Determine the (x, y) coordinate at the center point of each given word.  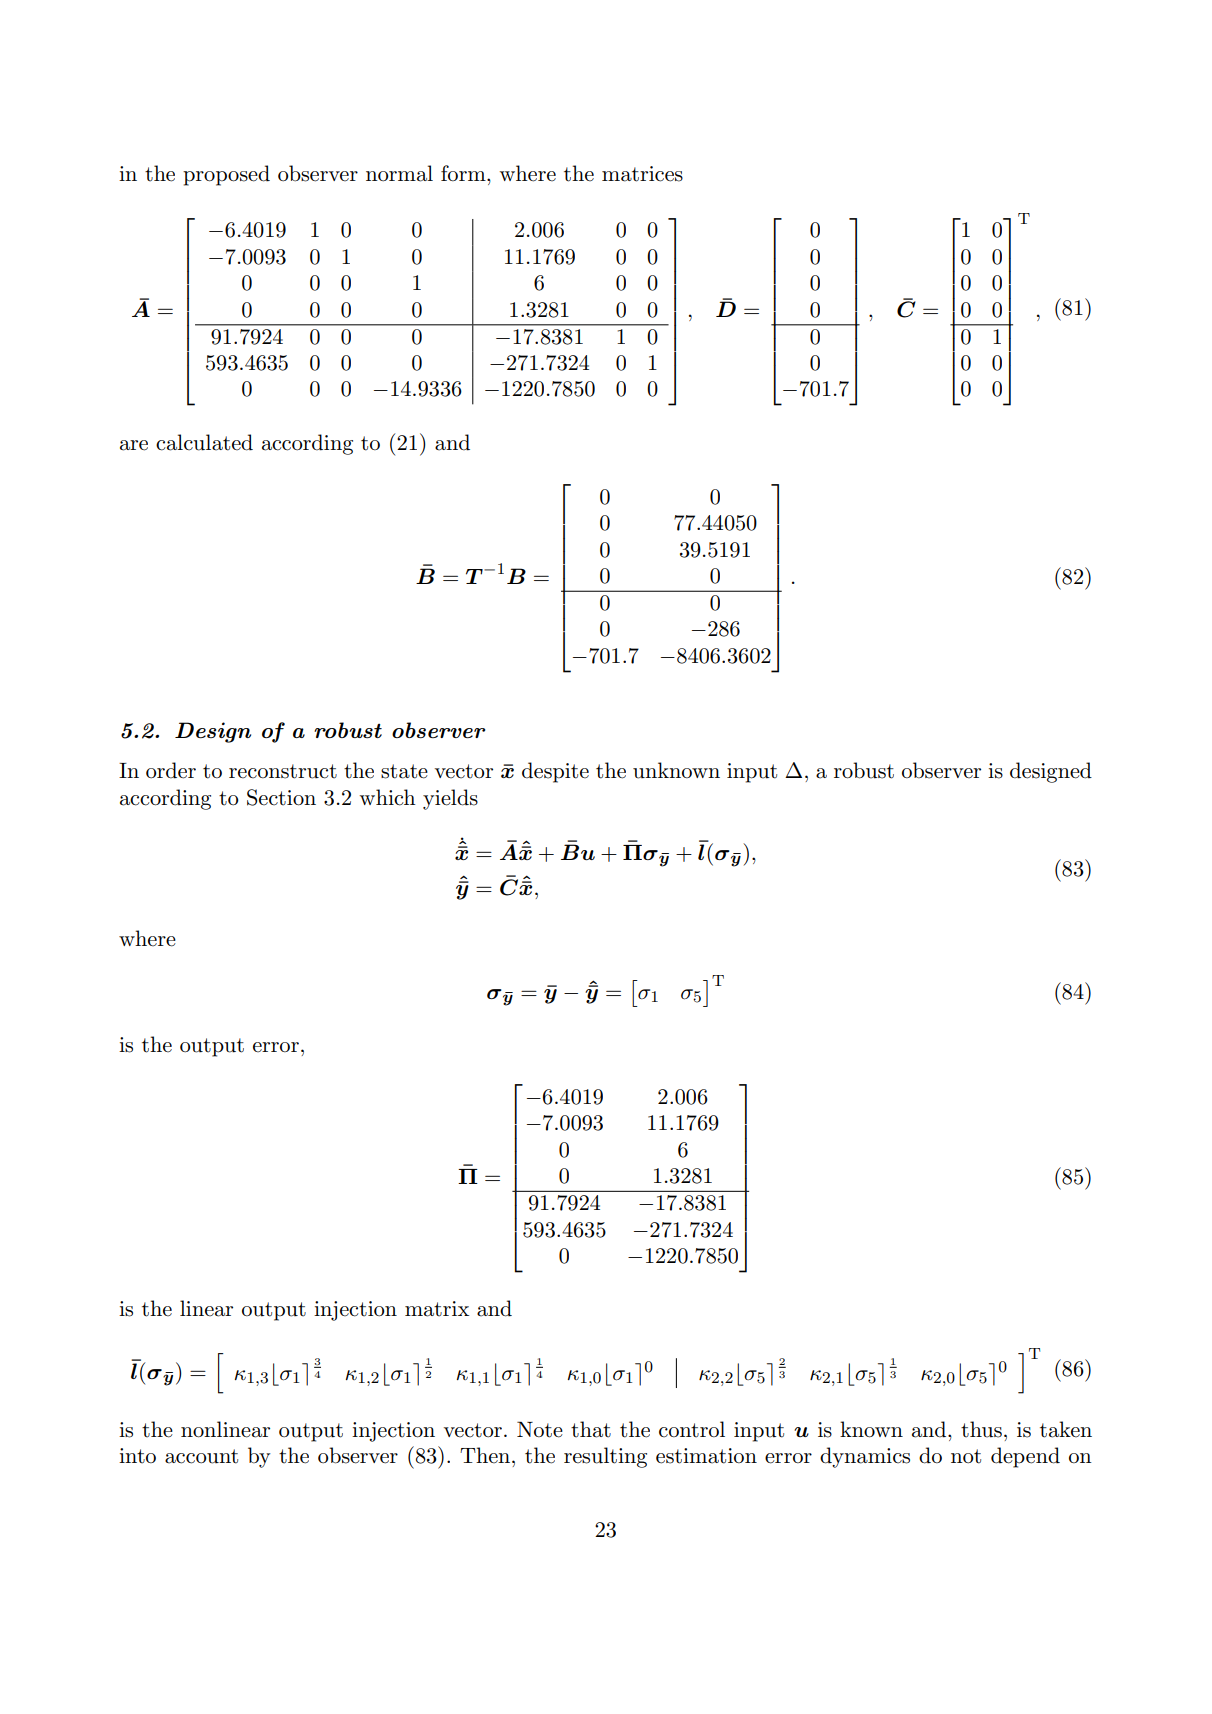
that (591, 1429)
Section (281, 797)
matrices (642, 174)
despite (555, 772)
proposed (226, 175)
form (464, 173)
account (201, 1456)
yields (450, 799)
